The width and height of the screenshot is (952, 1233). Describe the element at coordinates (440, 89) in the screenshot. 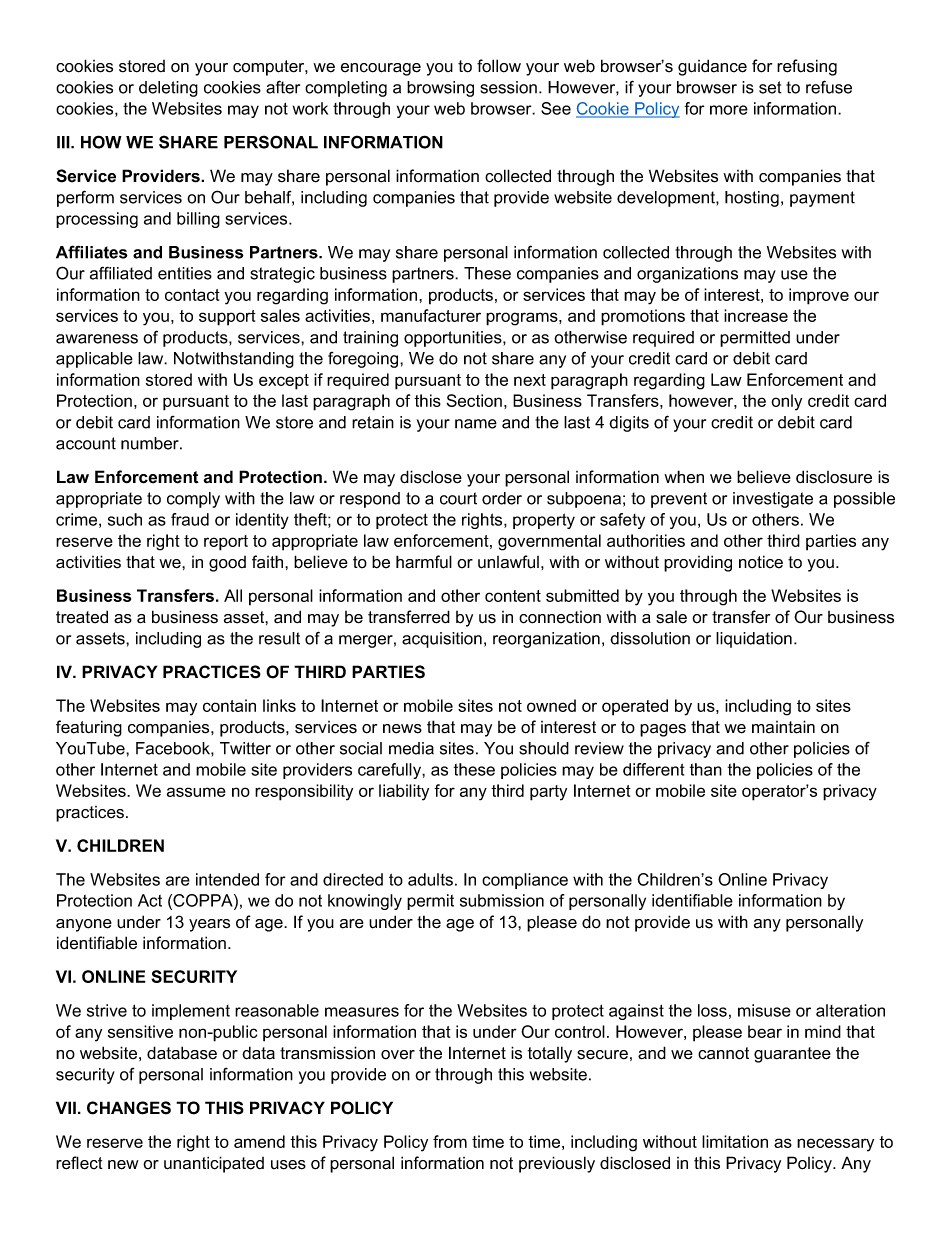

I see `browsing` at that location.
